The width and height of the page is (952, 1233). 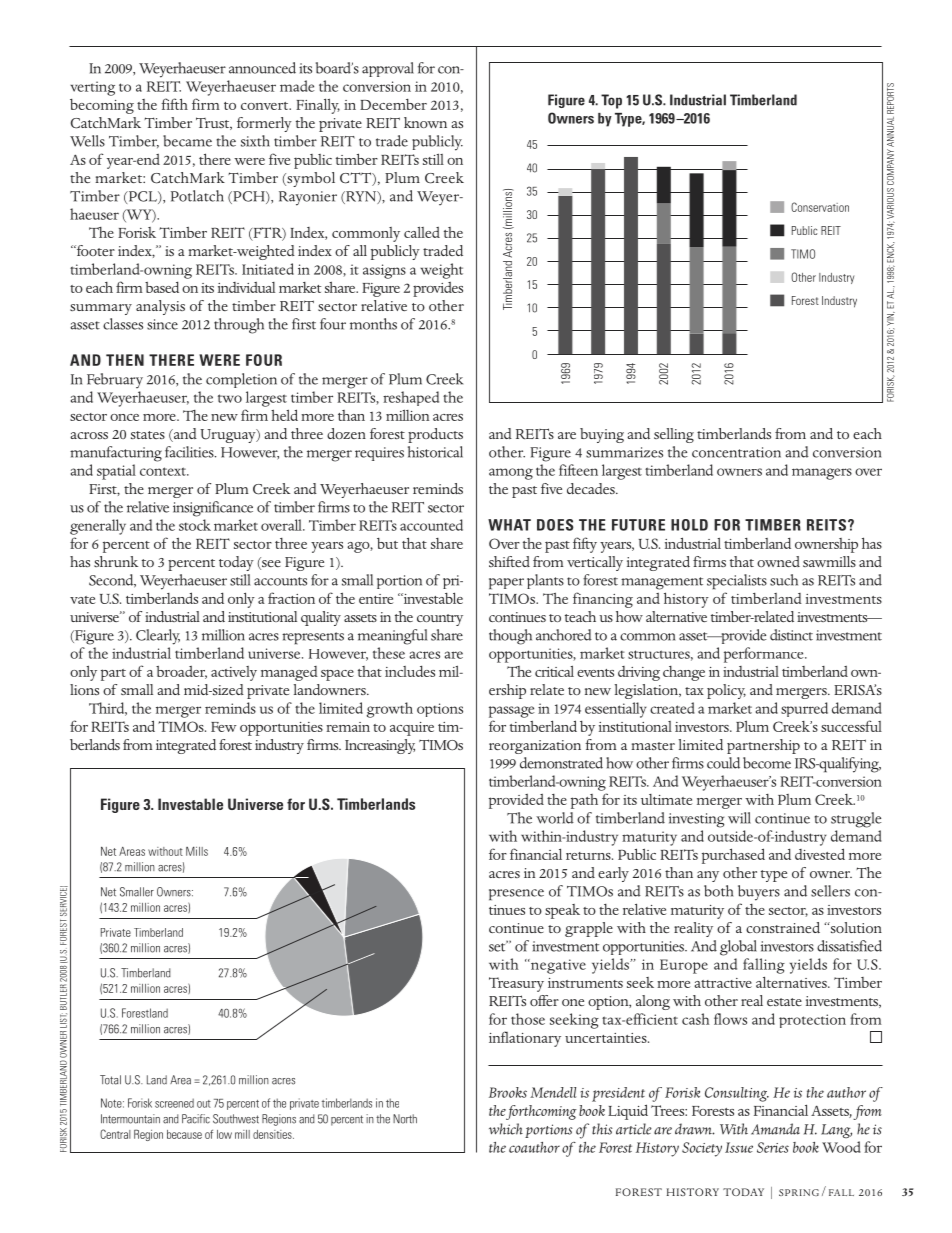 What do you see at coordinates (174, 104) in the page?
I see `fifth` at bounding box center [174, 104].
